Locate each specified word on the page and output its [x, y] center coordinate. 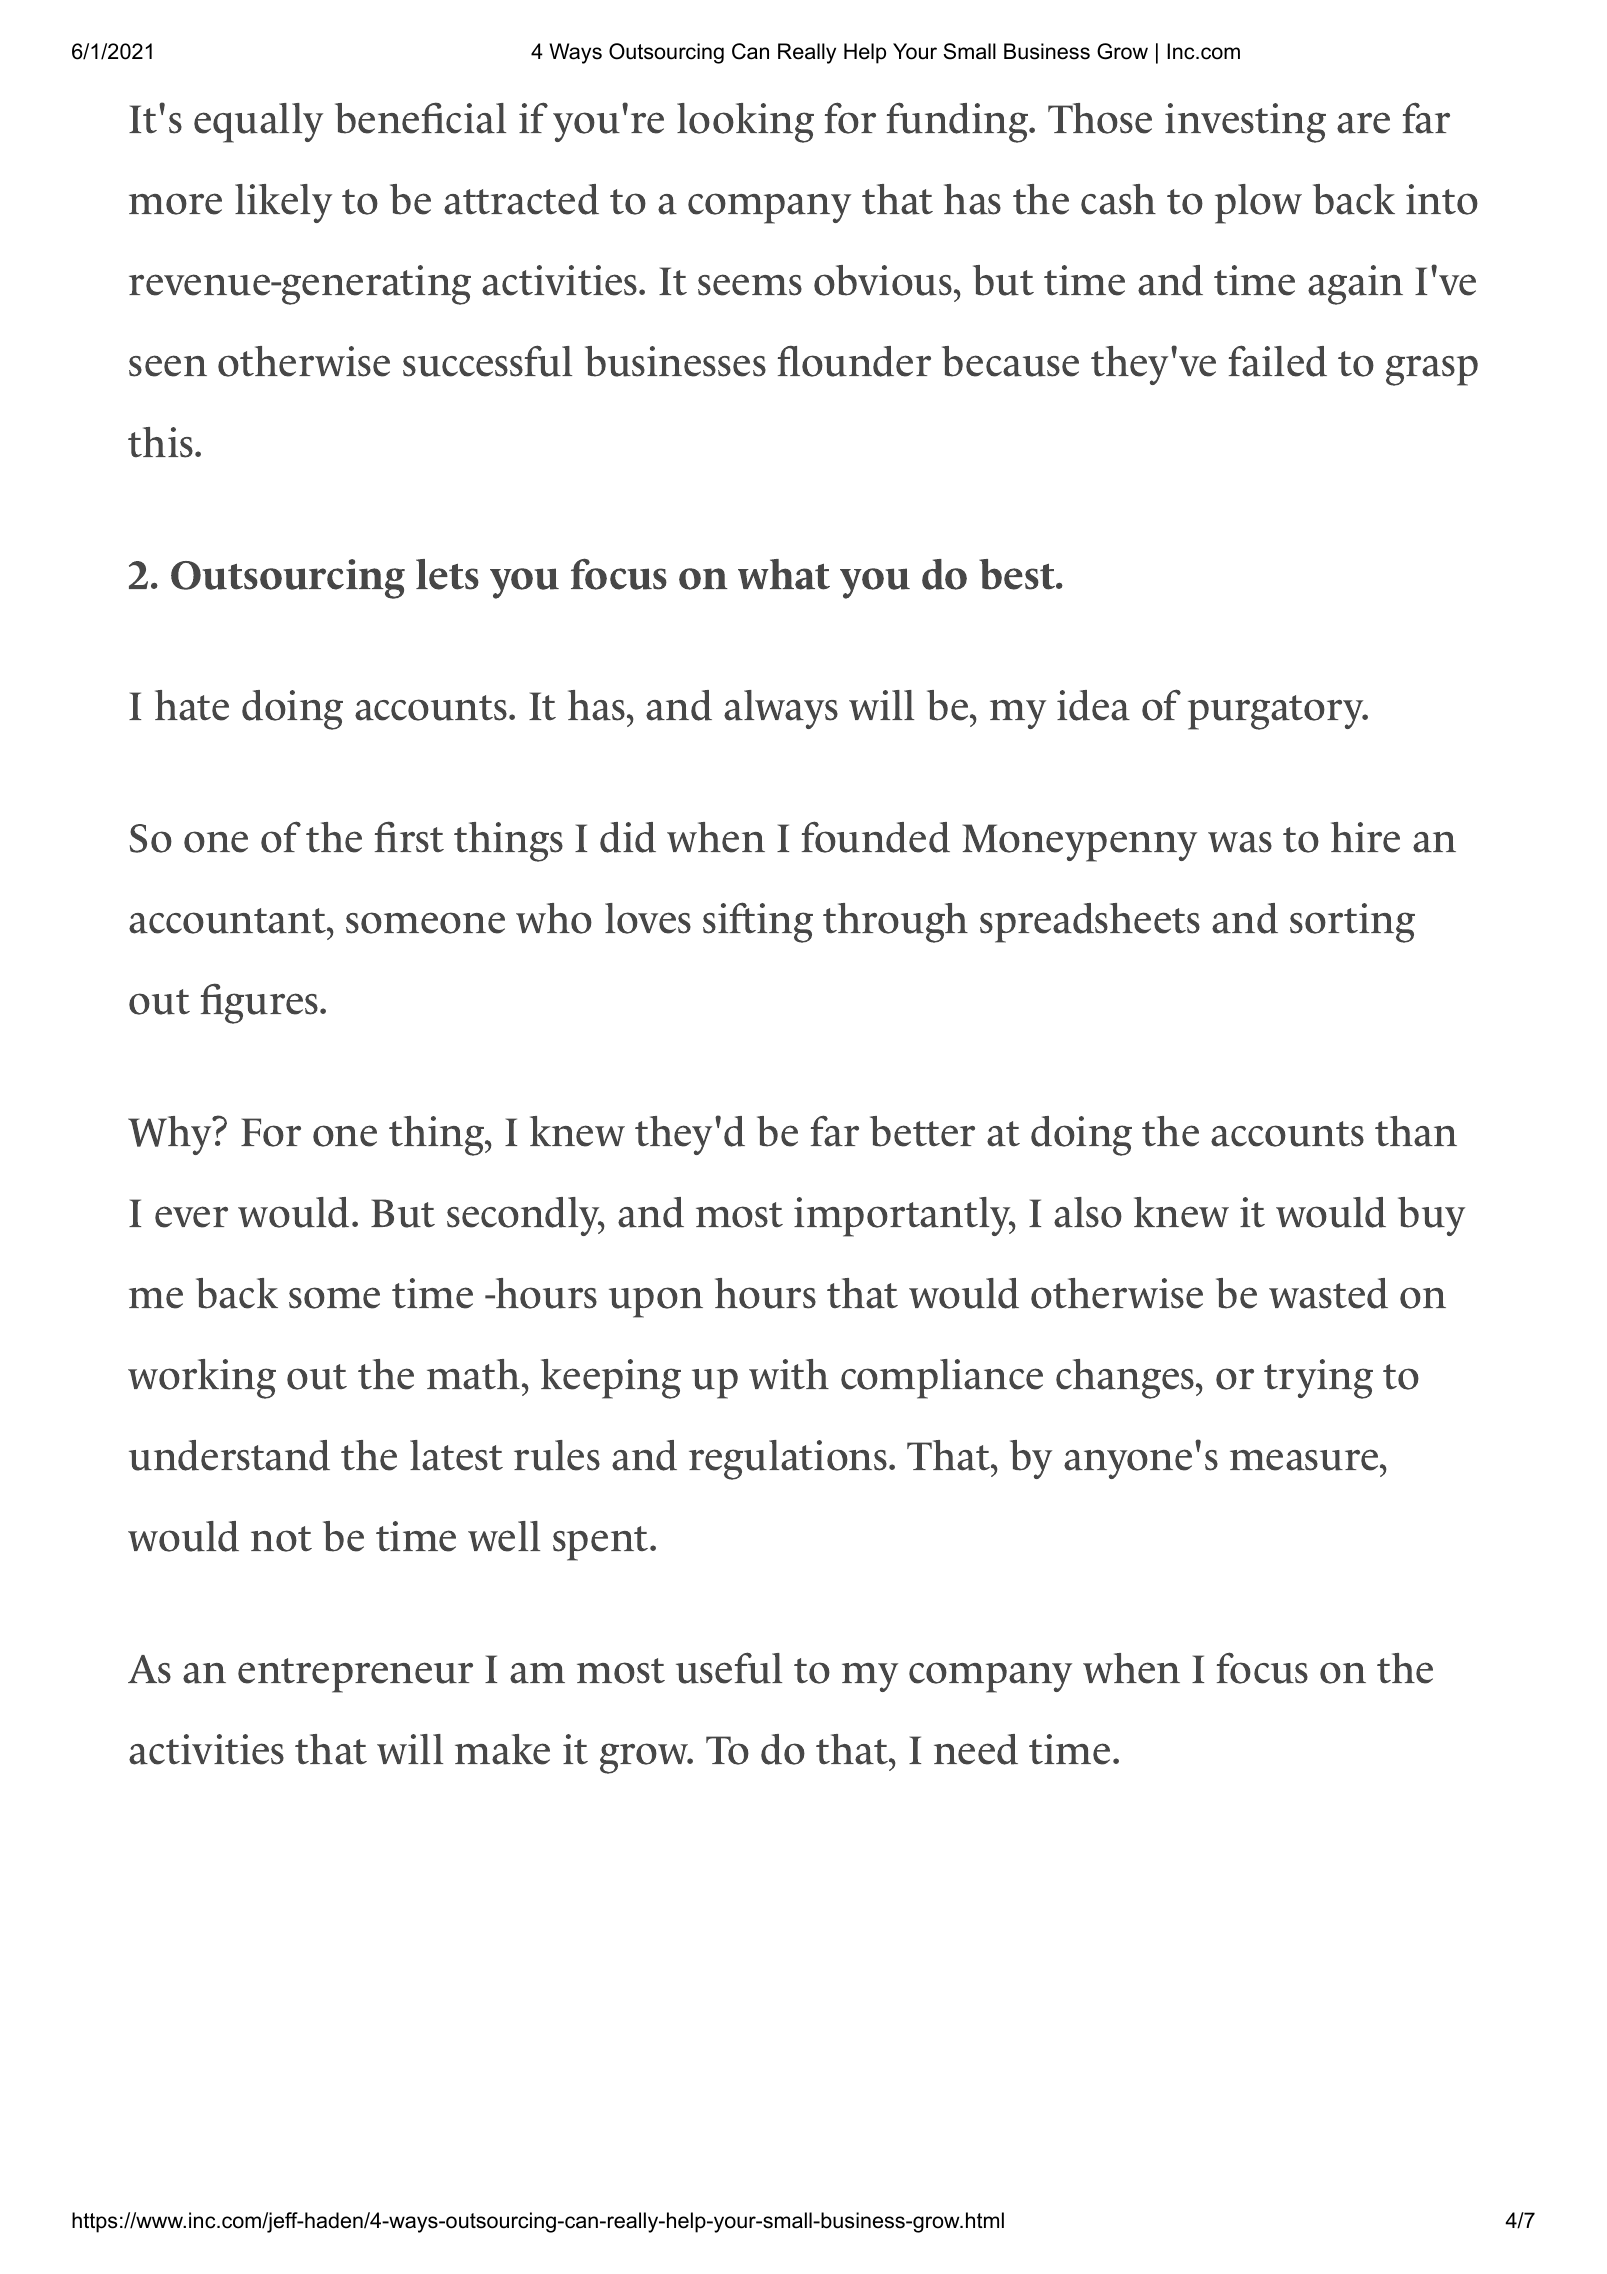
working [202, 1379]
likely [283, 203]
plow [1258, 204]
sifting [758, 922]
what [784, 574]
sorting [1352, 923]
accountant [228, 921]
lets [447, 574]
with [789, 1374]
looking [745, 123]
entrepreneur [355, 1675]
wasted [1328, 1293]
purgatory [1277, 712]
